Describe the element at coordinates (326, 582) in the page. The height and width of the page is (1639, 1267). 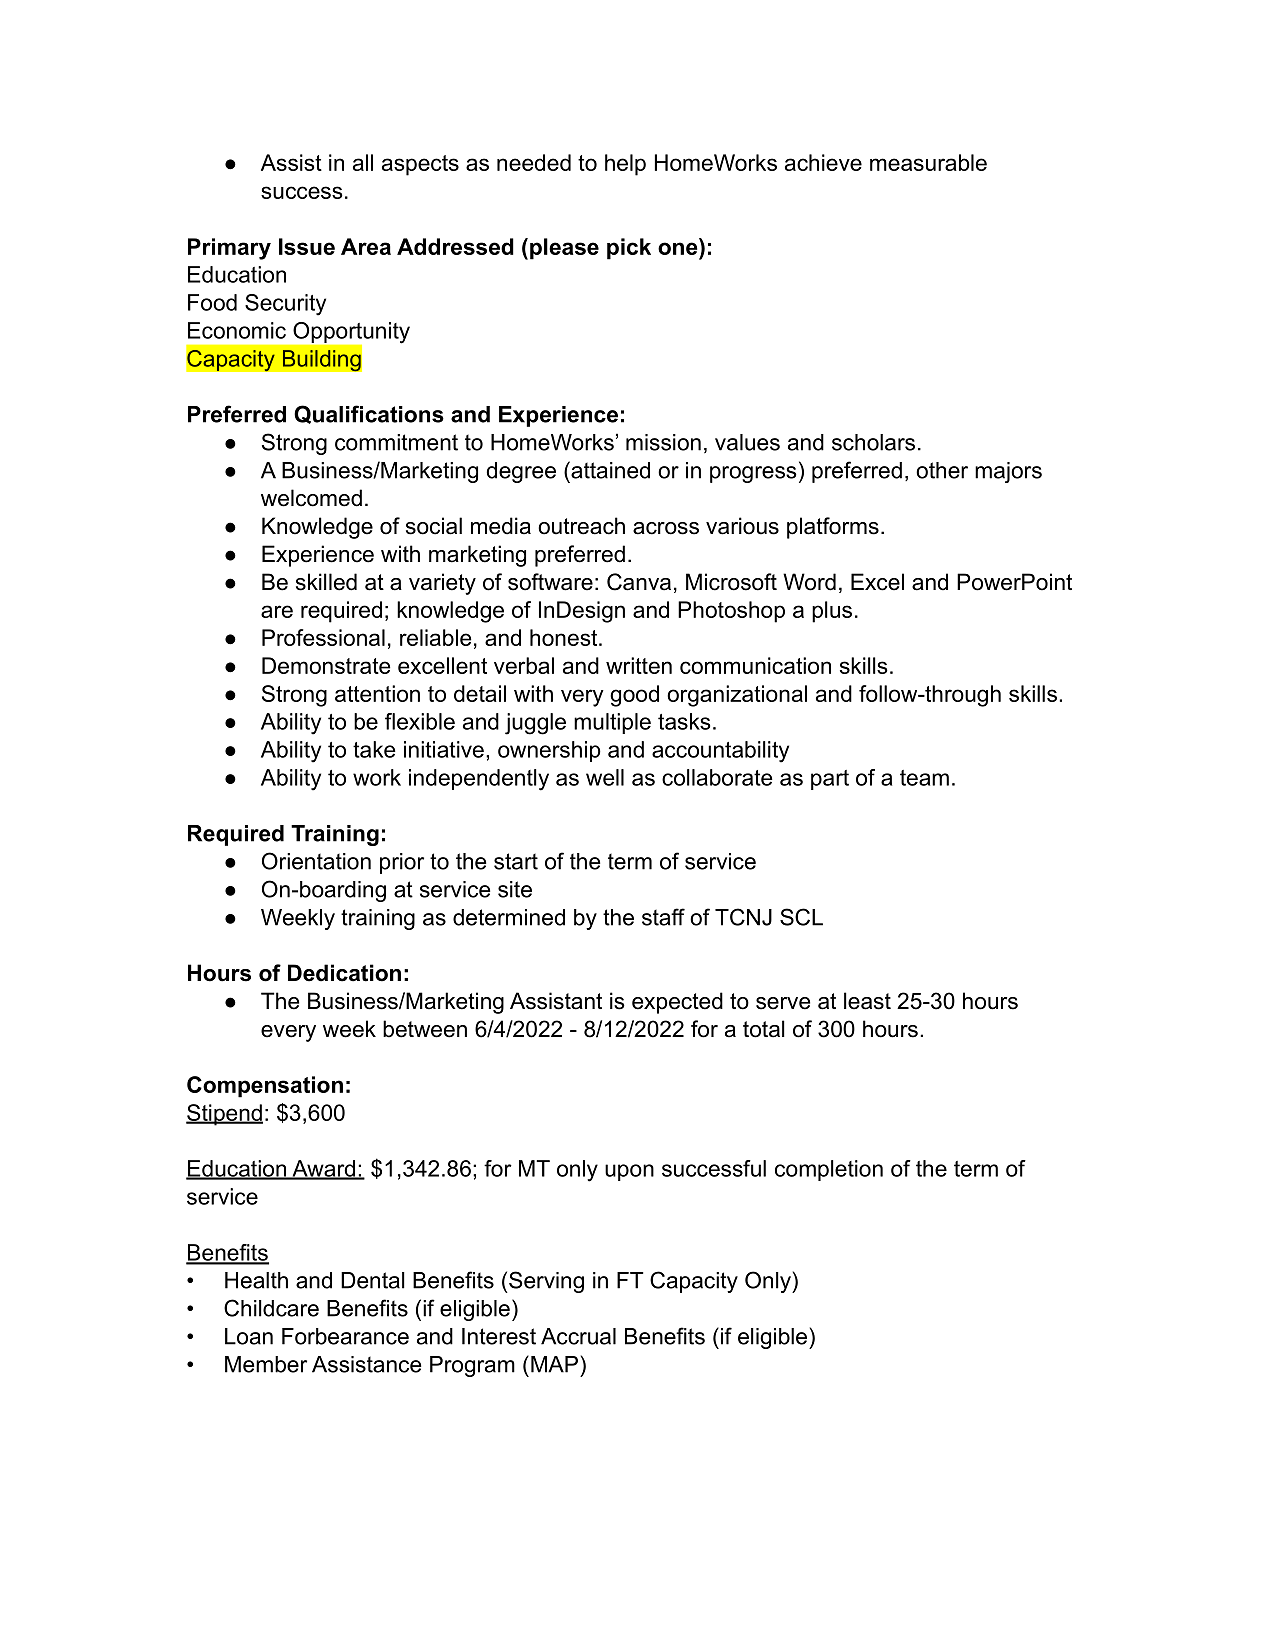
I see `skilled` at that location.
